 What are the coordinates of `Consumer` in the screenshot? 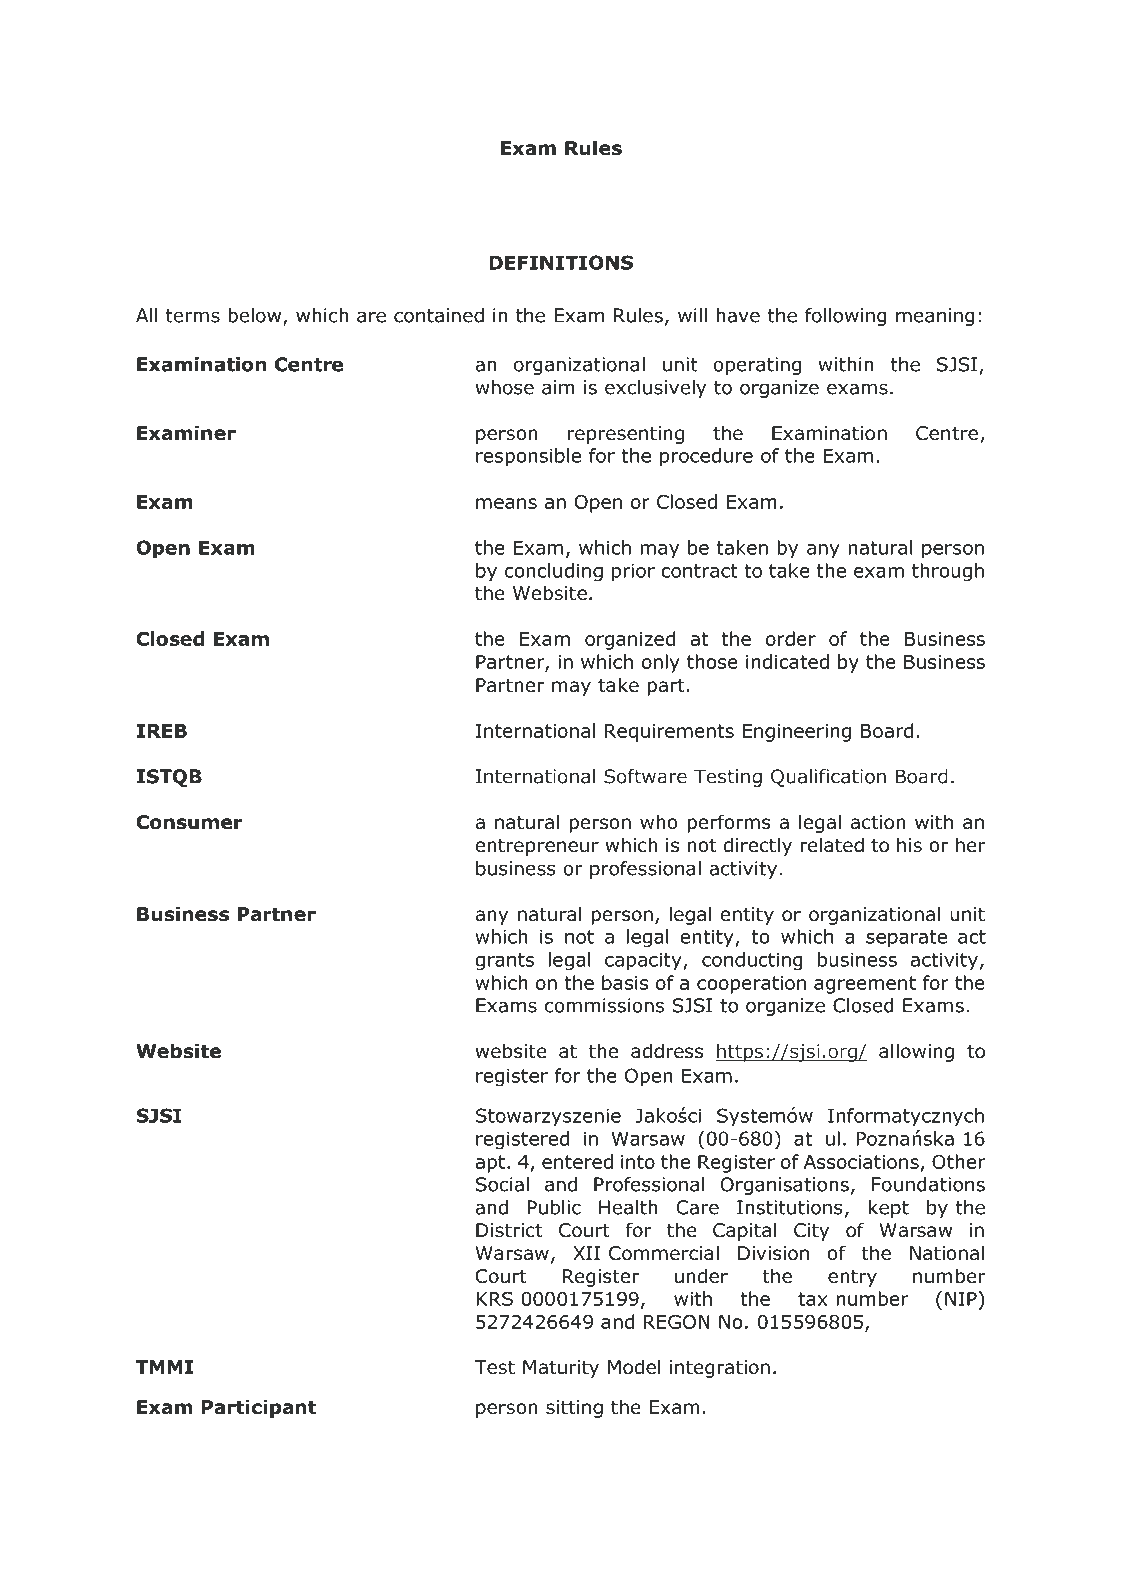 It's located at (189, 822).
